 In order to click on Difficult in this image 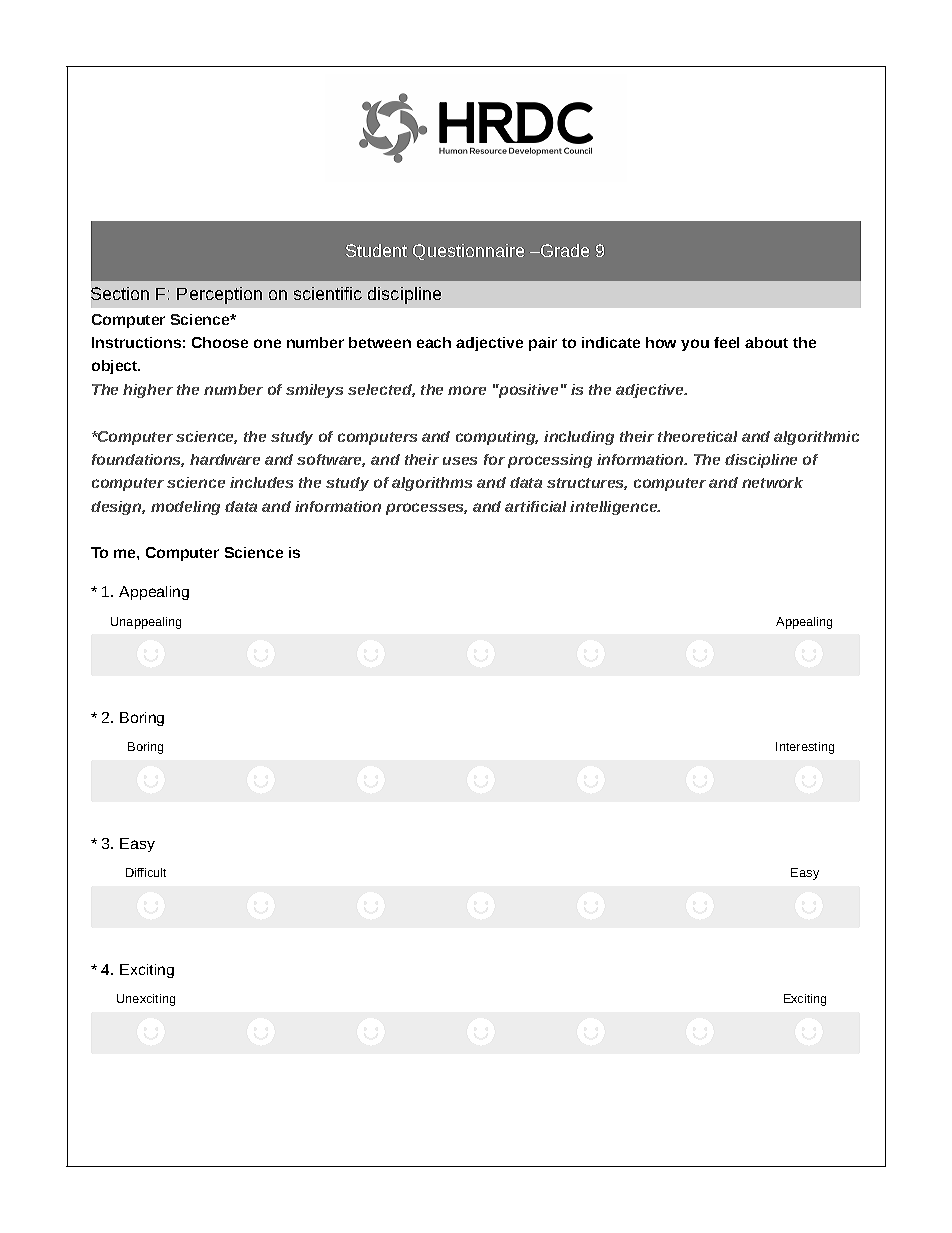, I will do `click(146, 872)`.
